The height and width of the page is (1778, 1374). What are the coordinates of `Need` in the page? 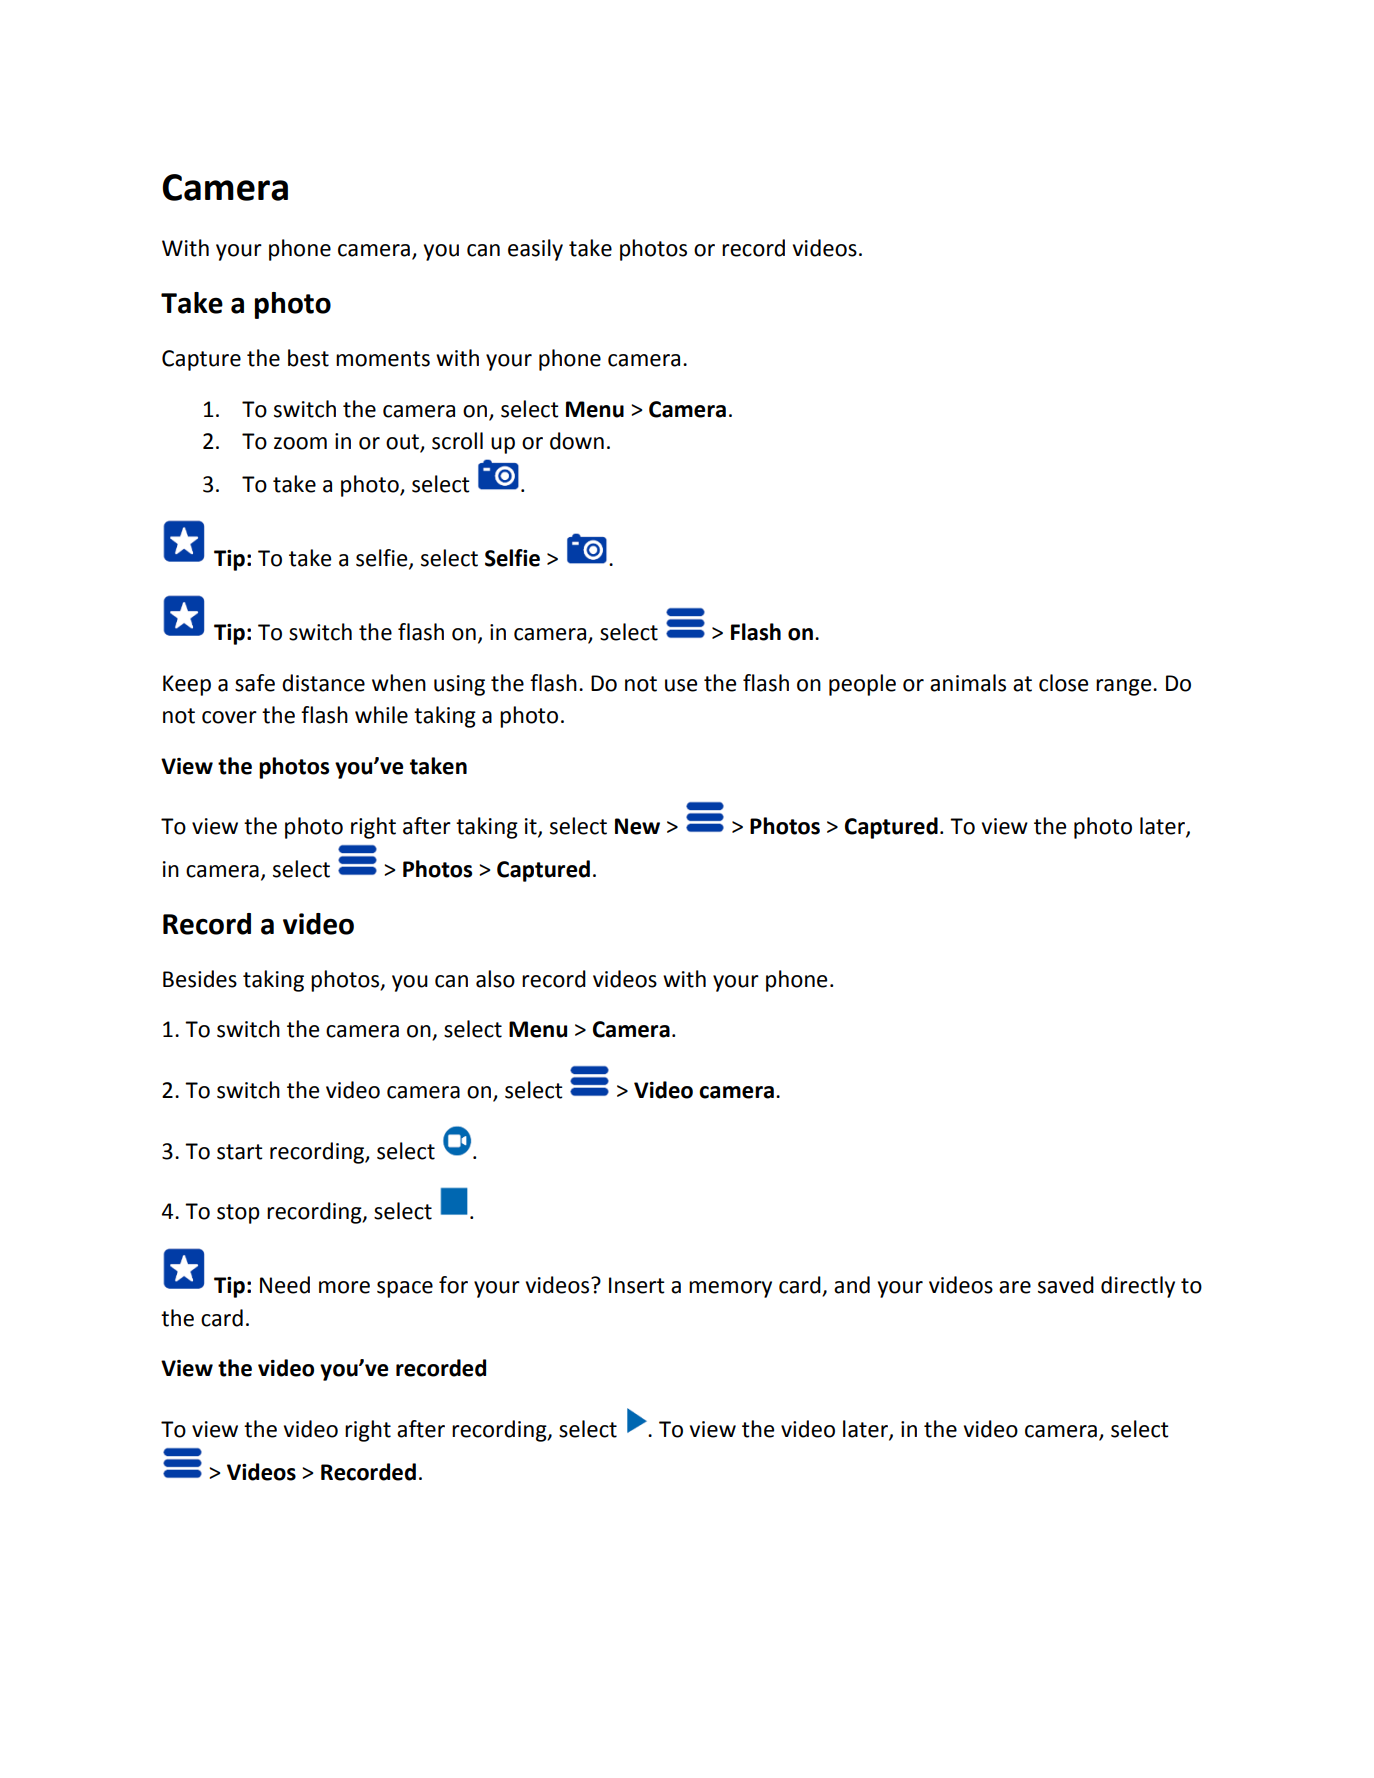 It's located at (285, 1285).
